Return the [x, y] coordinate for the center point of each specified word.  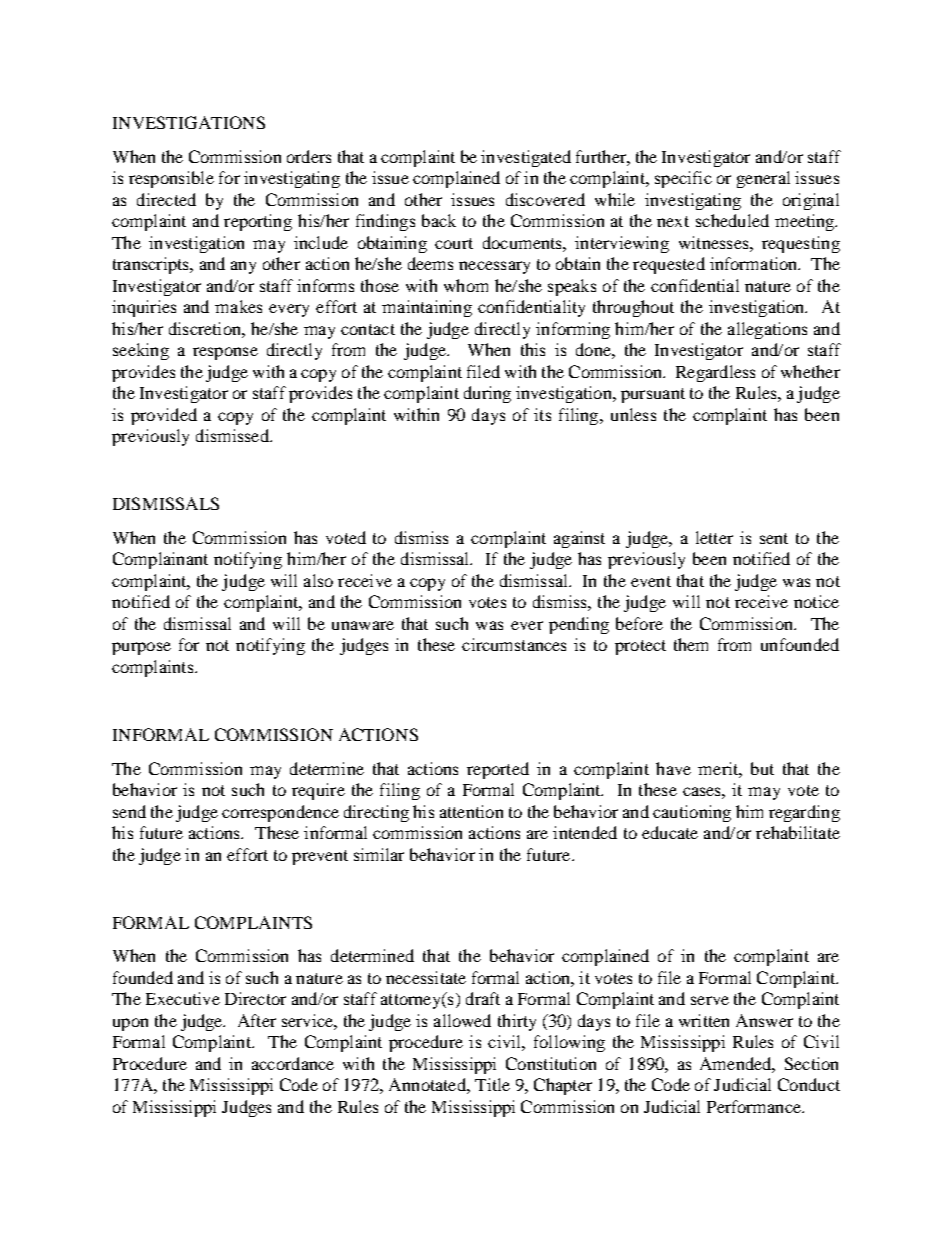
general [763, 179]
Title [492, 1084]
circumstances [514, 644]
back [439, 220]
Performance [755, 1106]
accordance [293, 1063]
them [691, 644]
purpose [141, 648]
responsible [171, 179]
